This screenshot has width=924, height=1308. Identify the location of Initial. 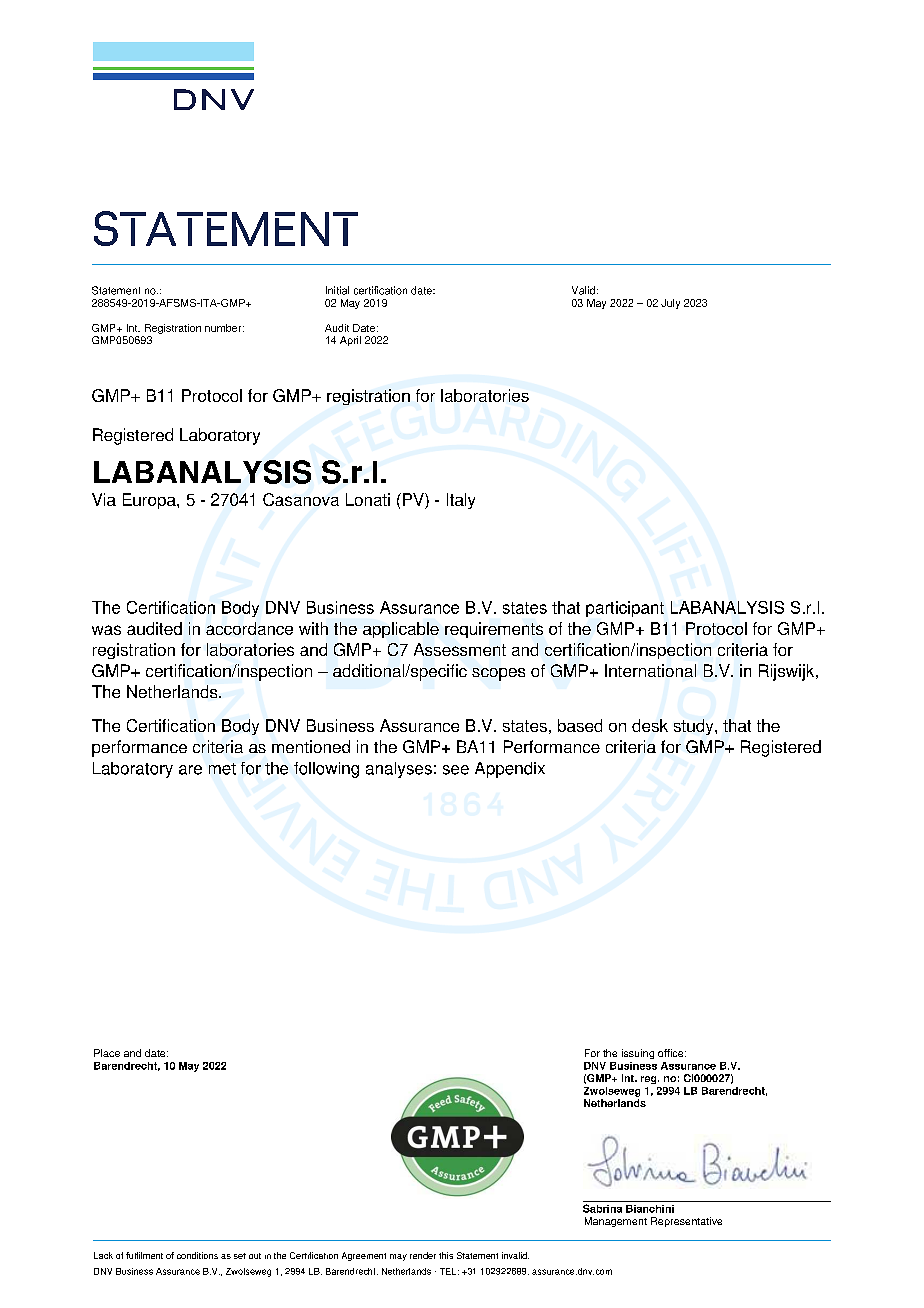
(337, 290).
